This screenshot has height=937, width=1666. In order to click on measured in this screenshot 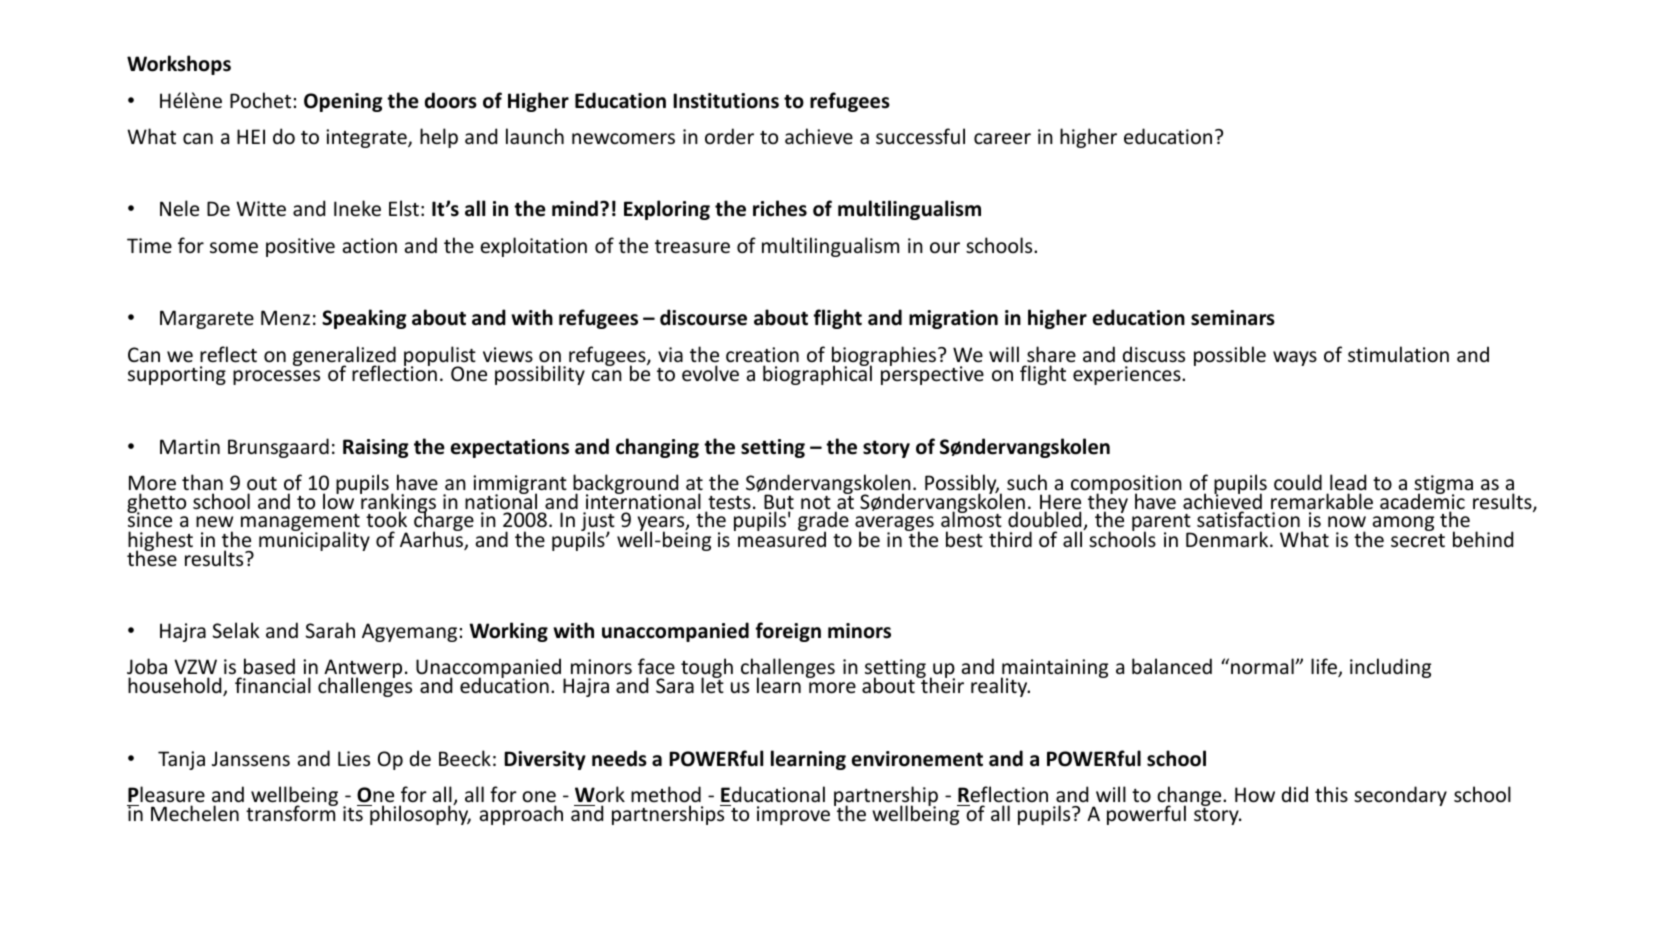, I will do `click(782, 538)`.
